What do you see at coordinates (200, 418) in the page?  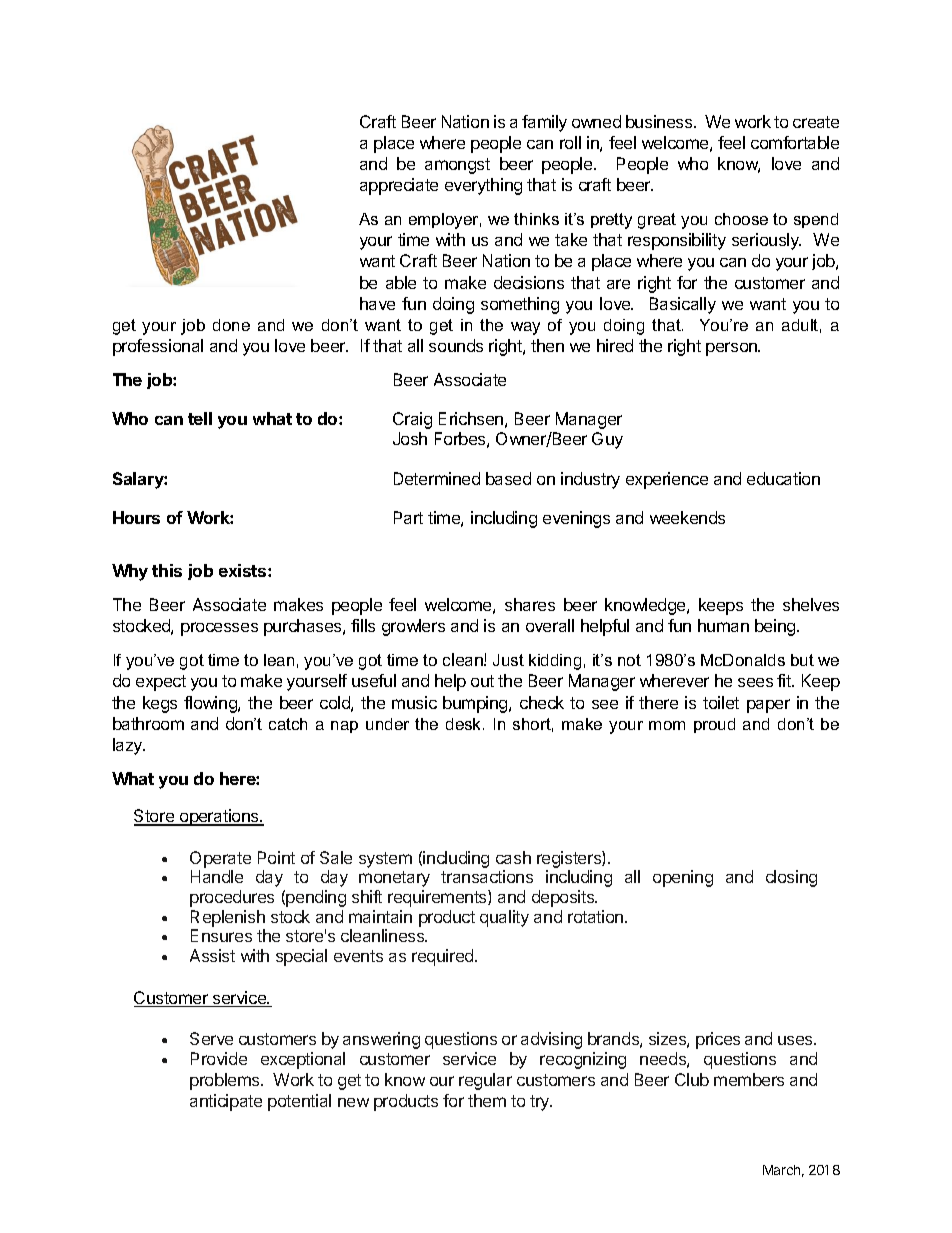 I see `tell` at bounding box center [200, 418].
